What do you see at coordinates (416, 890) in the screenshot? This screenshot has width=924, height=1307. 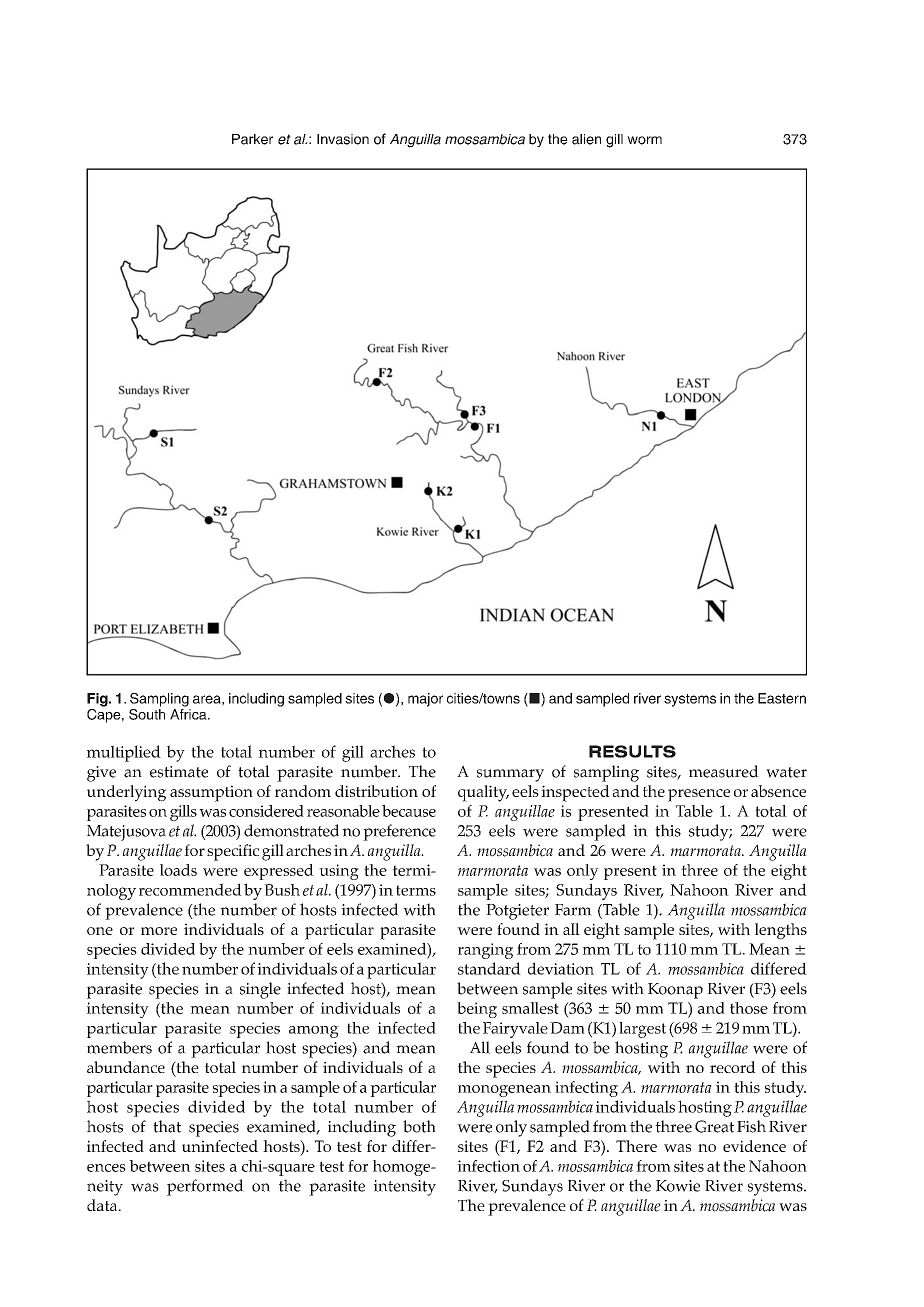 I see `terms` at bounding box center [416, 890].
